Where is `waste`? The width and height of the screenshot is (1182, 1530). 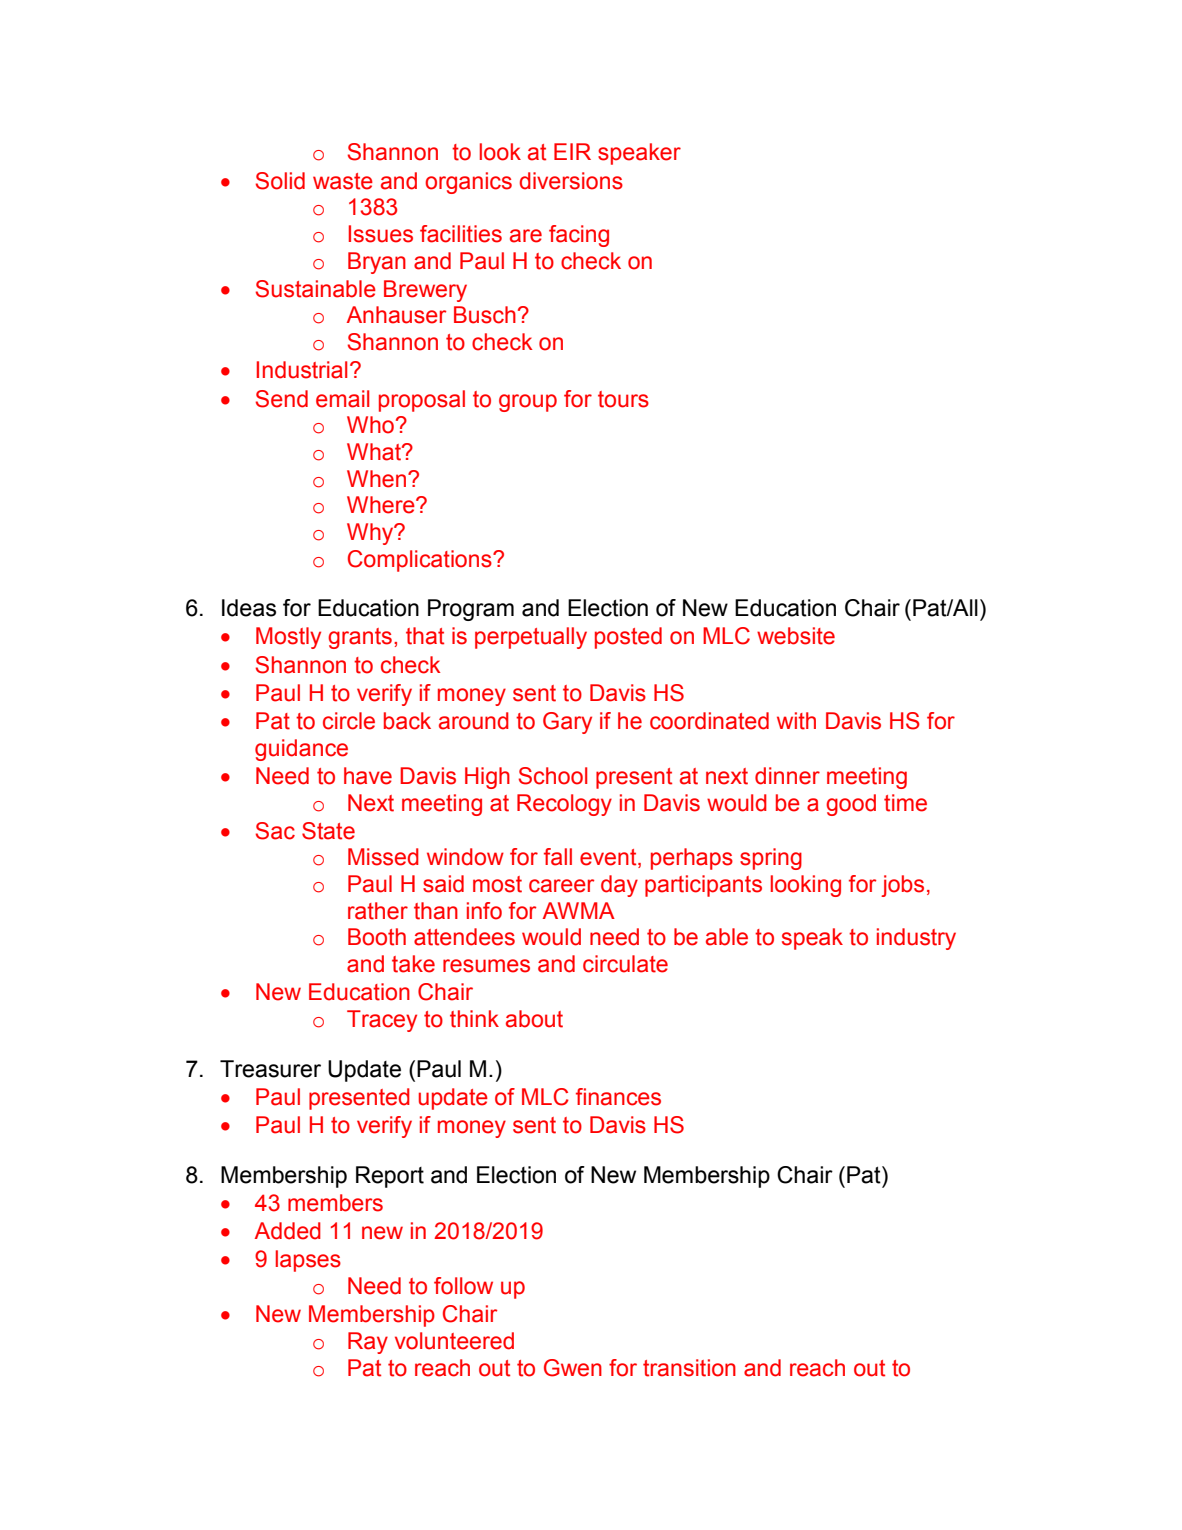 waste is located at coordinates (343, 181).
